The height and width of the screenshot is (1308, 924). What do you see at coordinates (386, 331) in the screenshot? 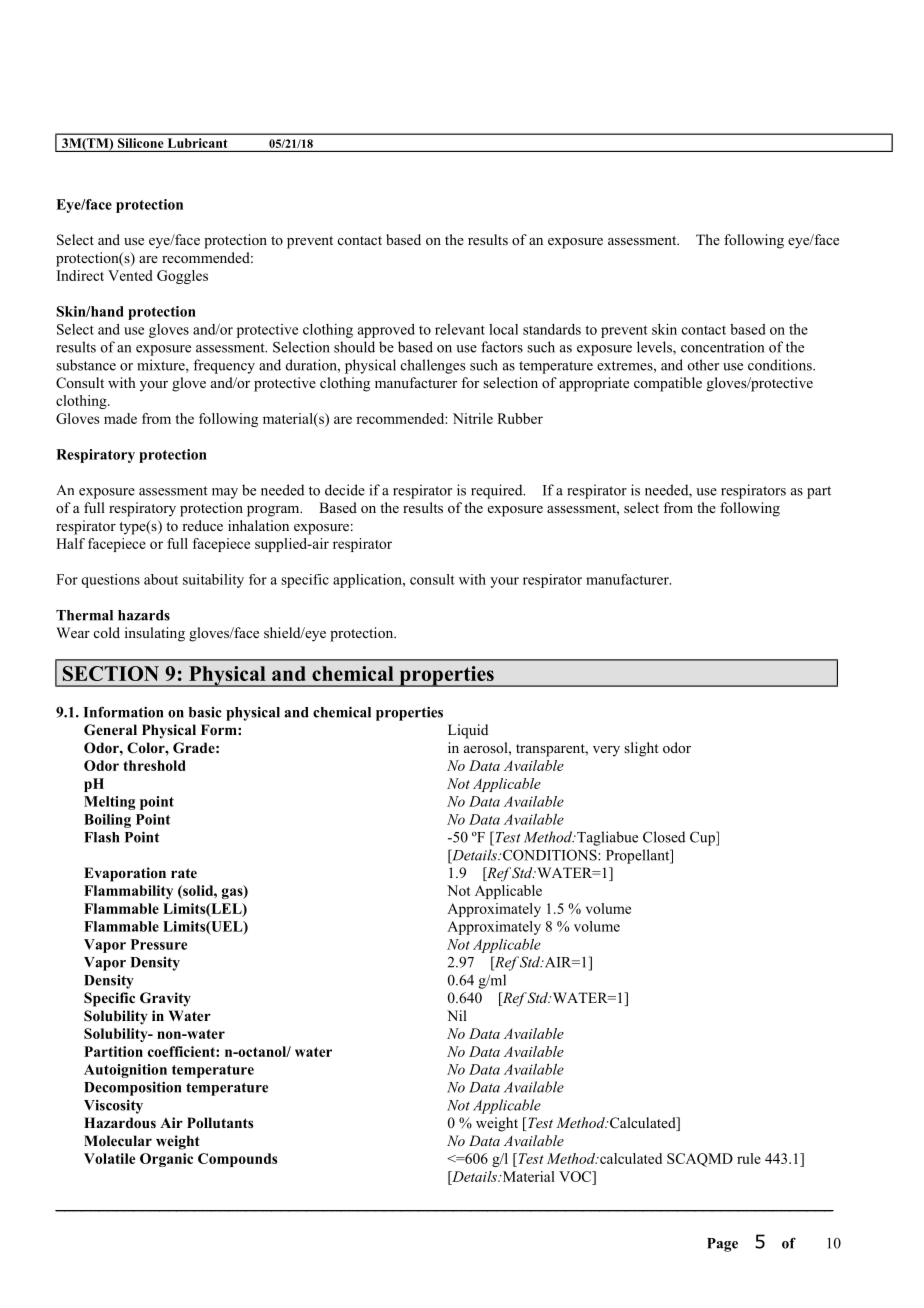
I see `approved` at bounding box center [386, 331].
